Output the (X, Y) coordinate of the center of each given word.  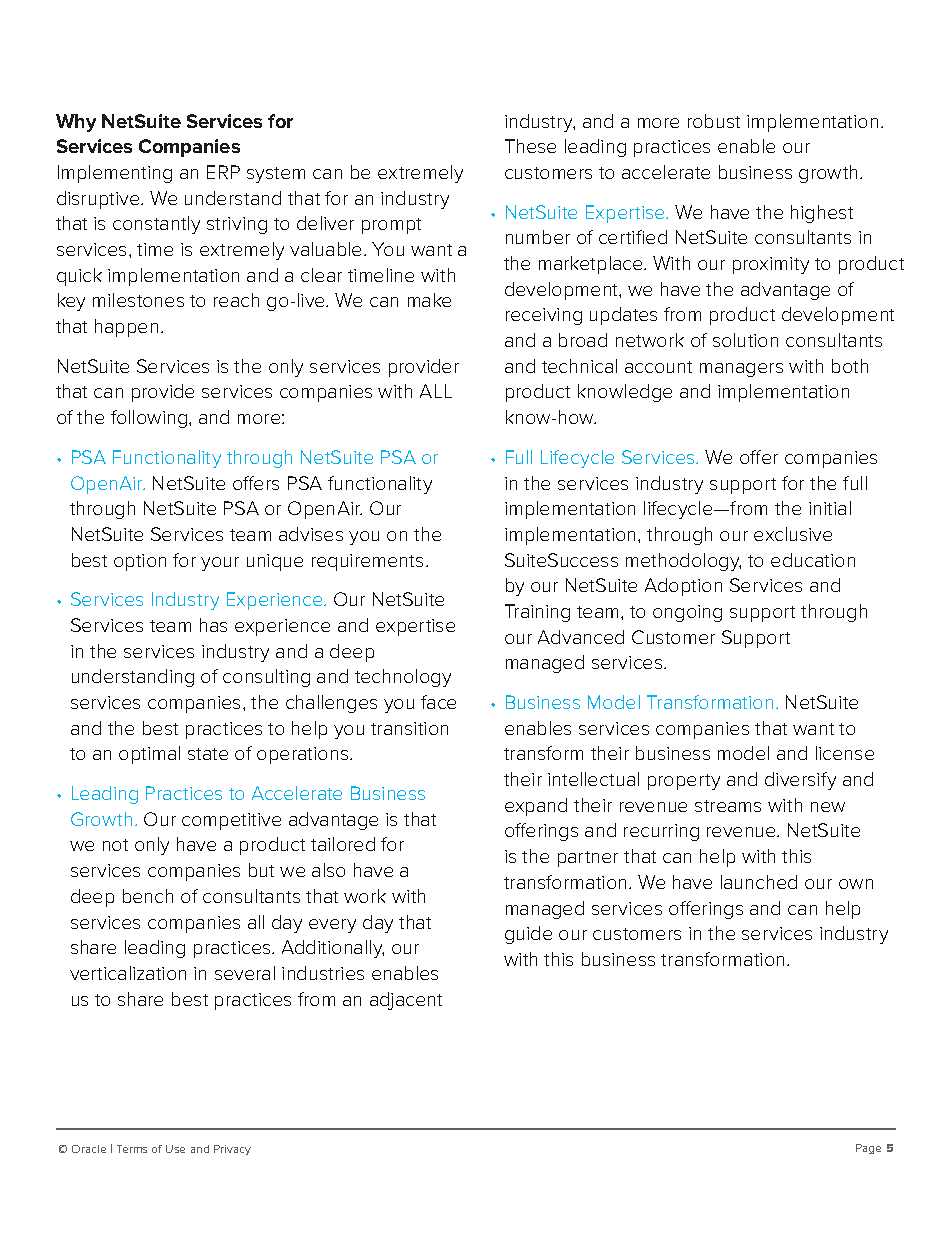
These (530, 146)
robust (714, 121)
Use (175, 1149)
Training (537, 613)
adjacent (406, 1001)
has (213, 625)
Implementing (115, 174)
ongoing (687, 613)
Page (868, 1149)
